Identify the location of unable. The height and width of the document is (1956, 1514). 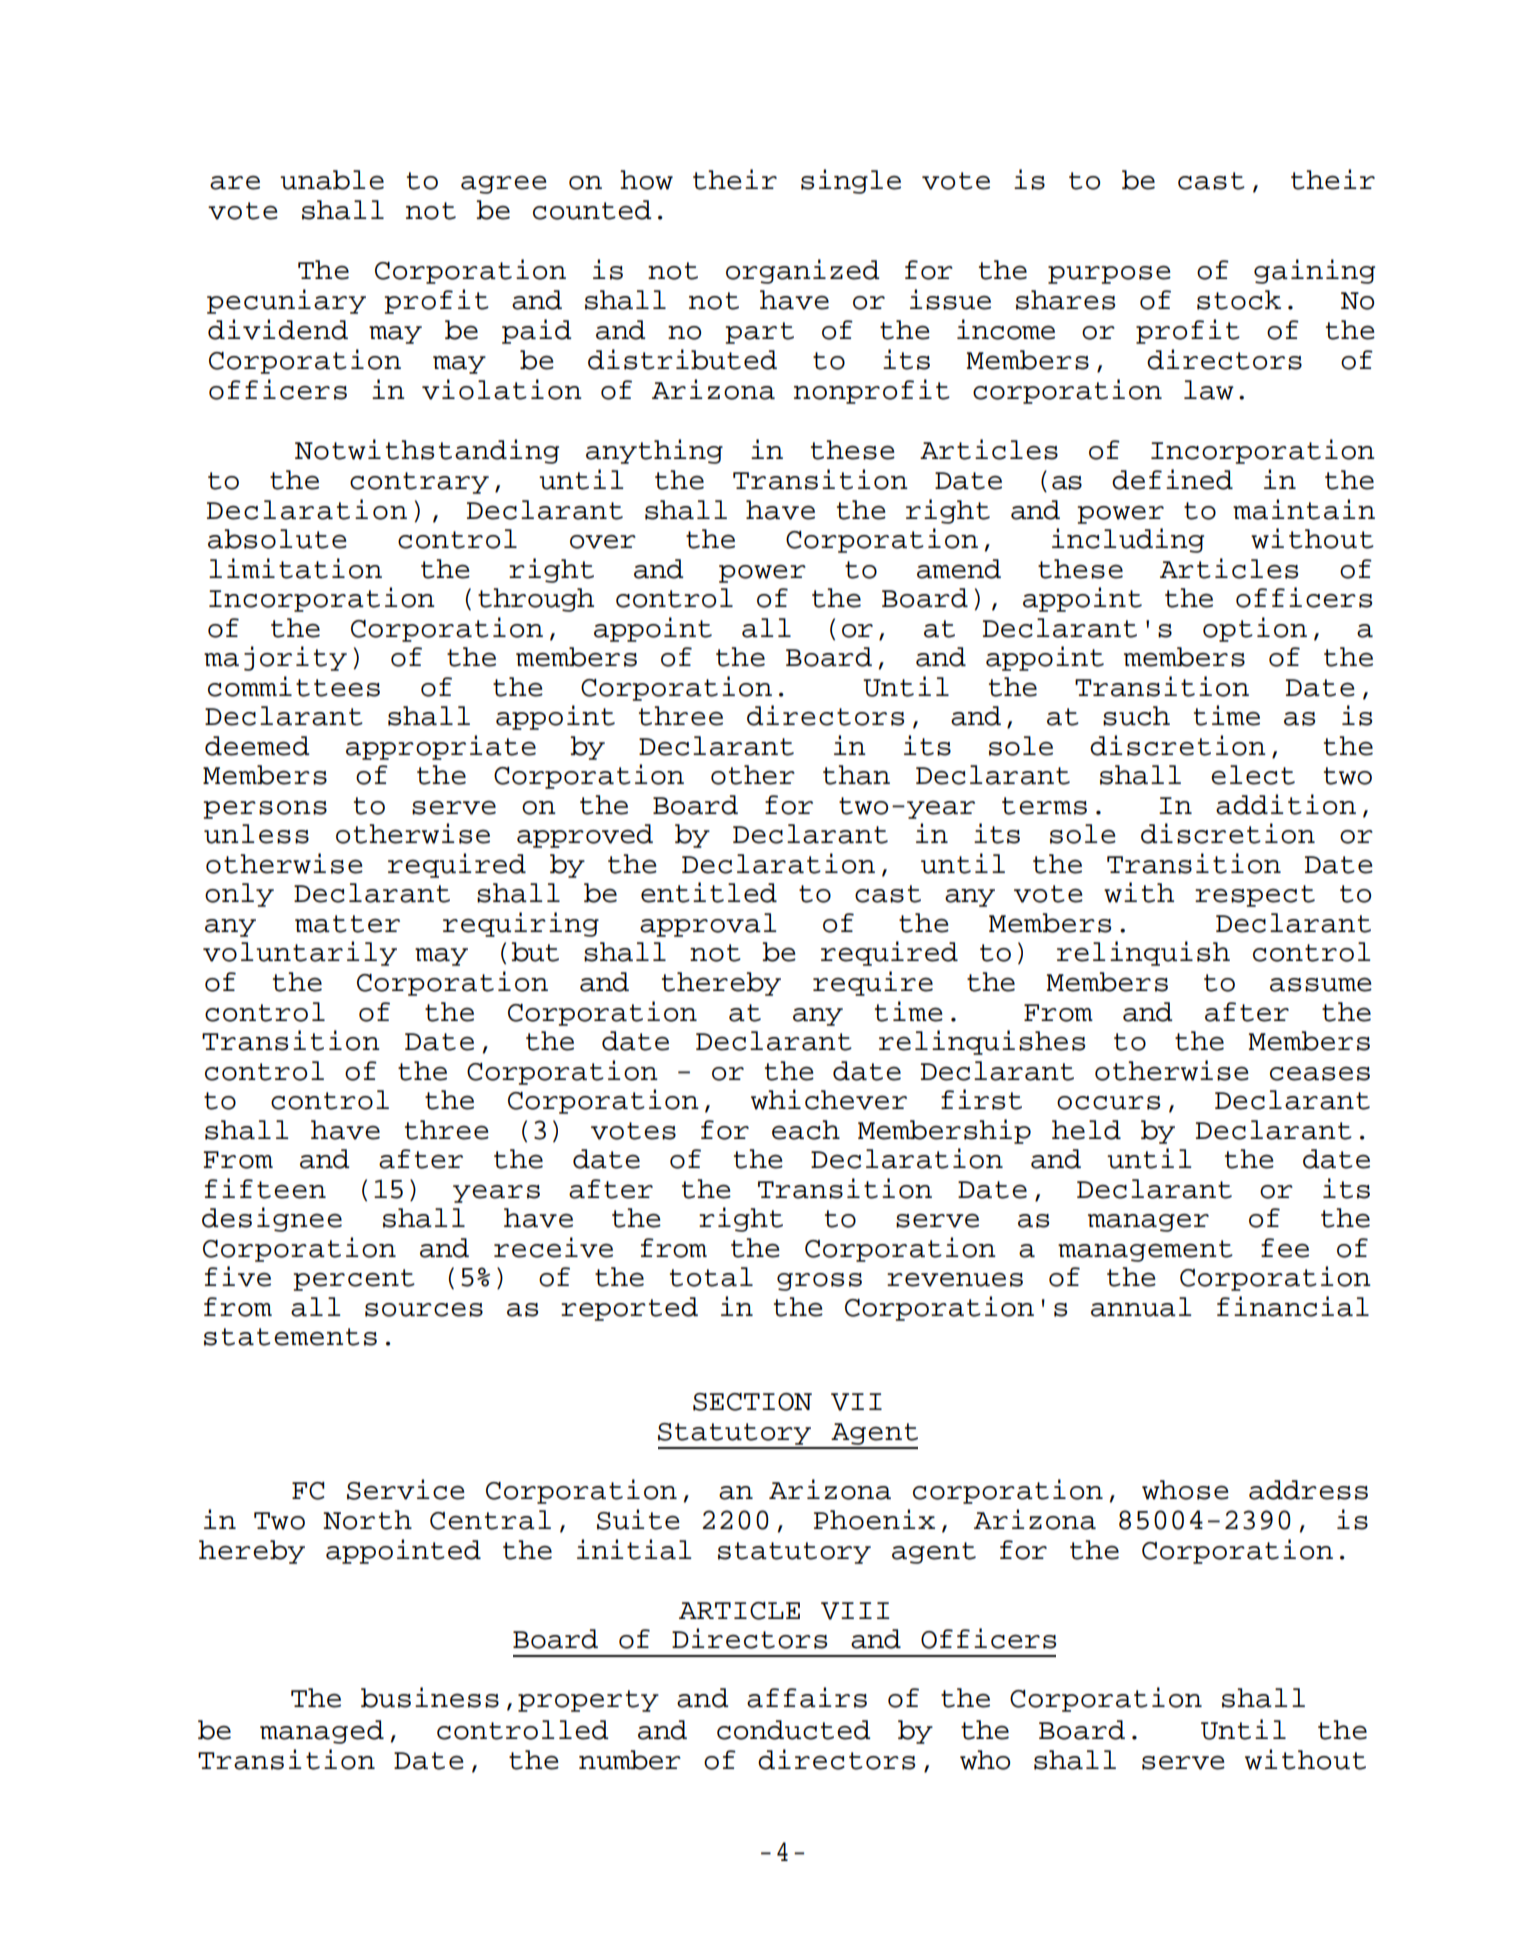
(332, 180).
